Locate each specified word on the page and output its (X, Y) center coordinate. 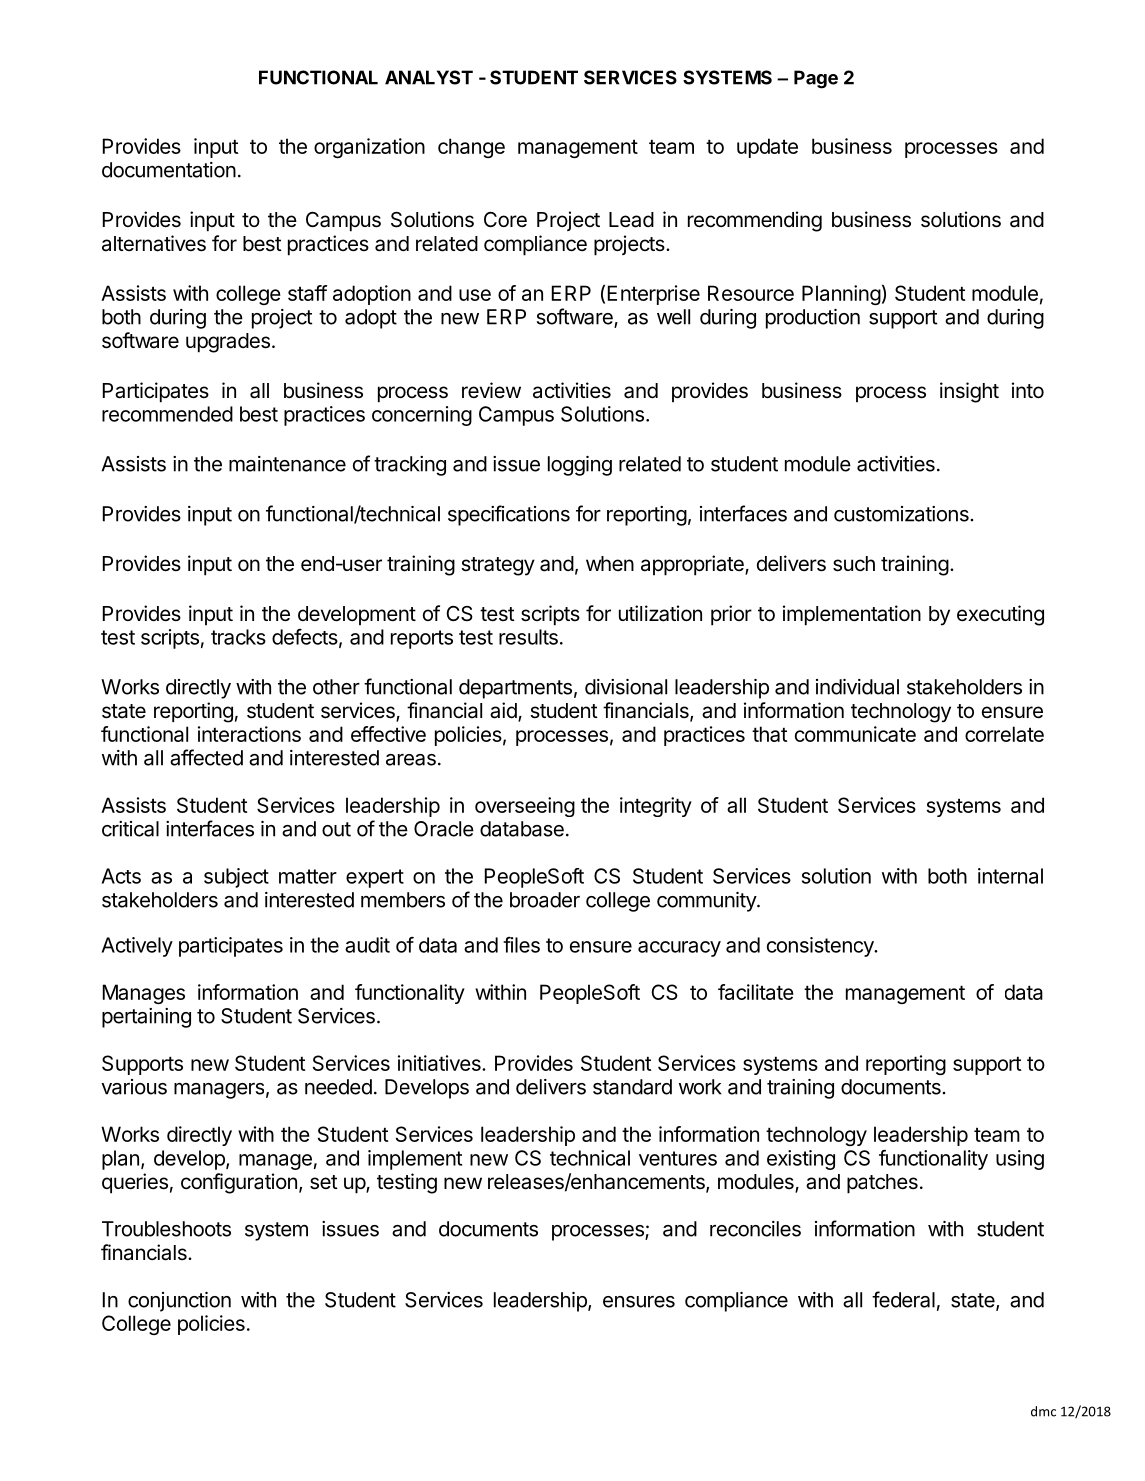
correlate (1004, 734)
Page (816, 79)
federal (903, 1299)
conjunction (179, 1302)
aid (504, 711)
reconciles (755, 1229)
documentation (169, 170)
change (471, 148)
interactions (249, 734)
